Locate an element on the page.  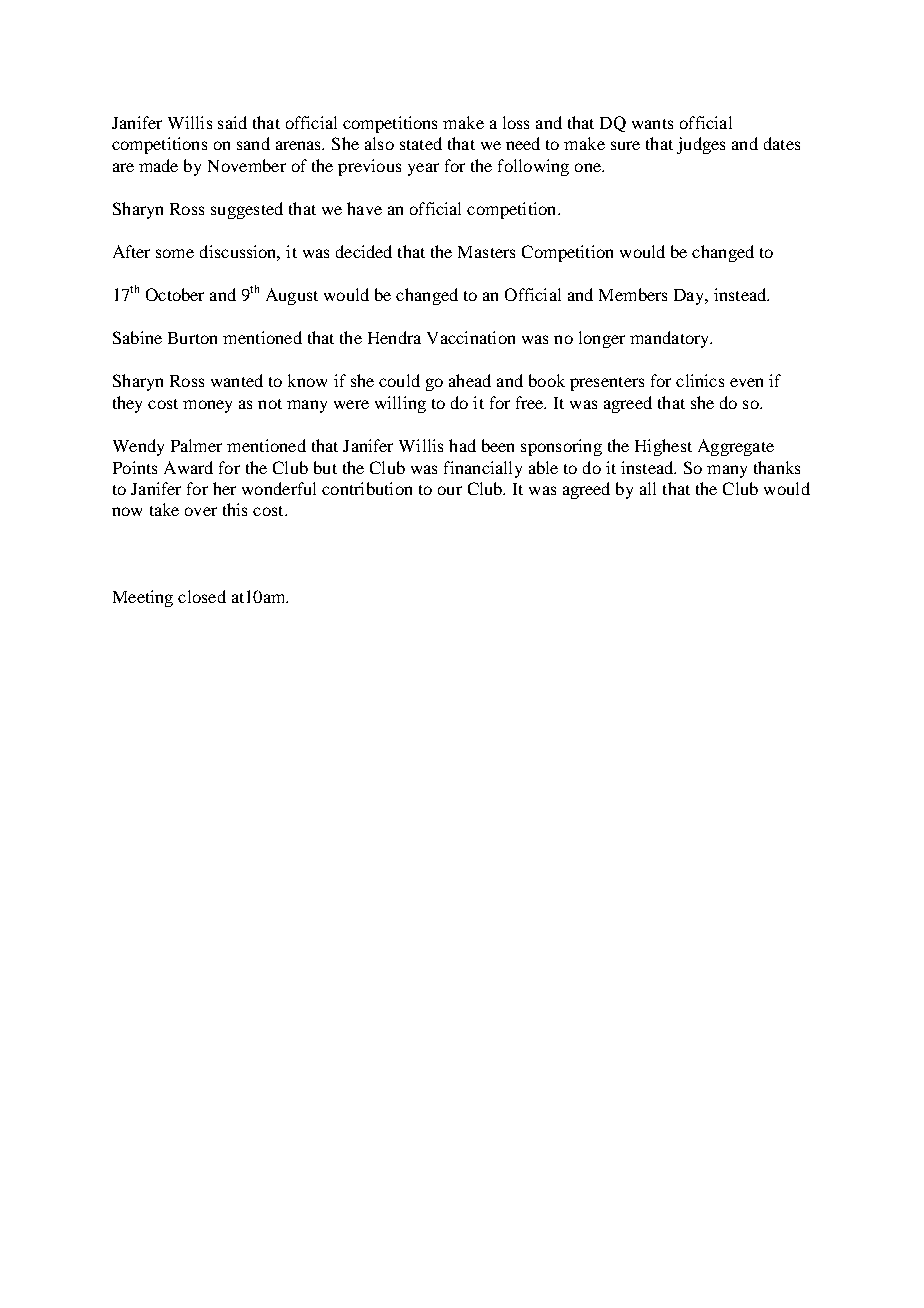
our is located at coordinates (450, 490).
